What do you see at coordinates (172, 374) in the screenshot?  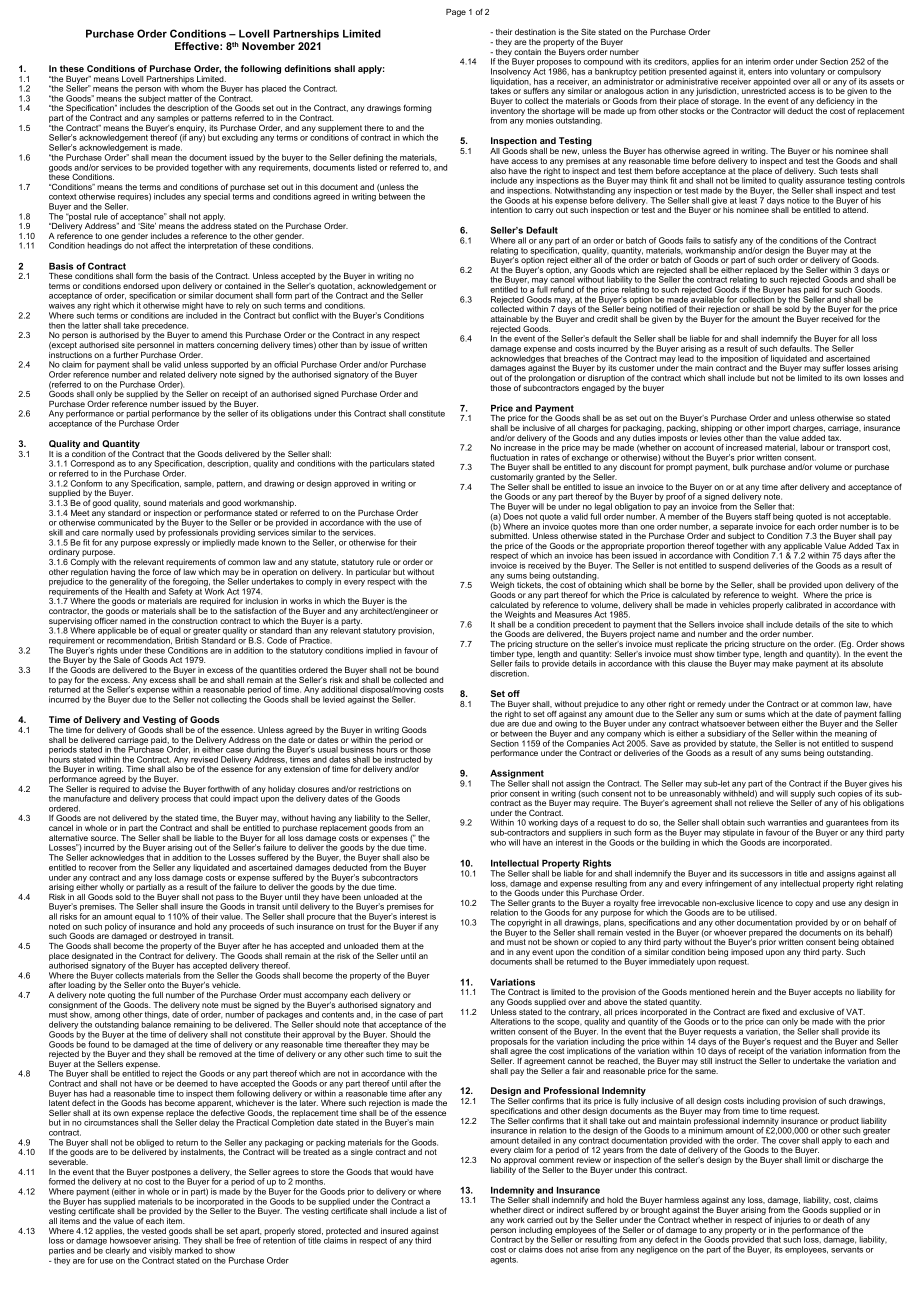 I see `related` at bounding box center [172, 374].
